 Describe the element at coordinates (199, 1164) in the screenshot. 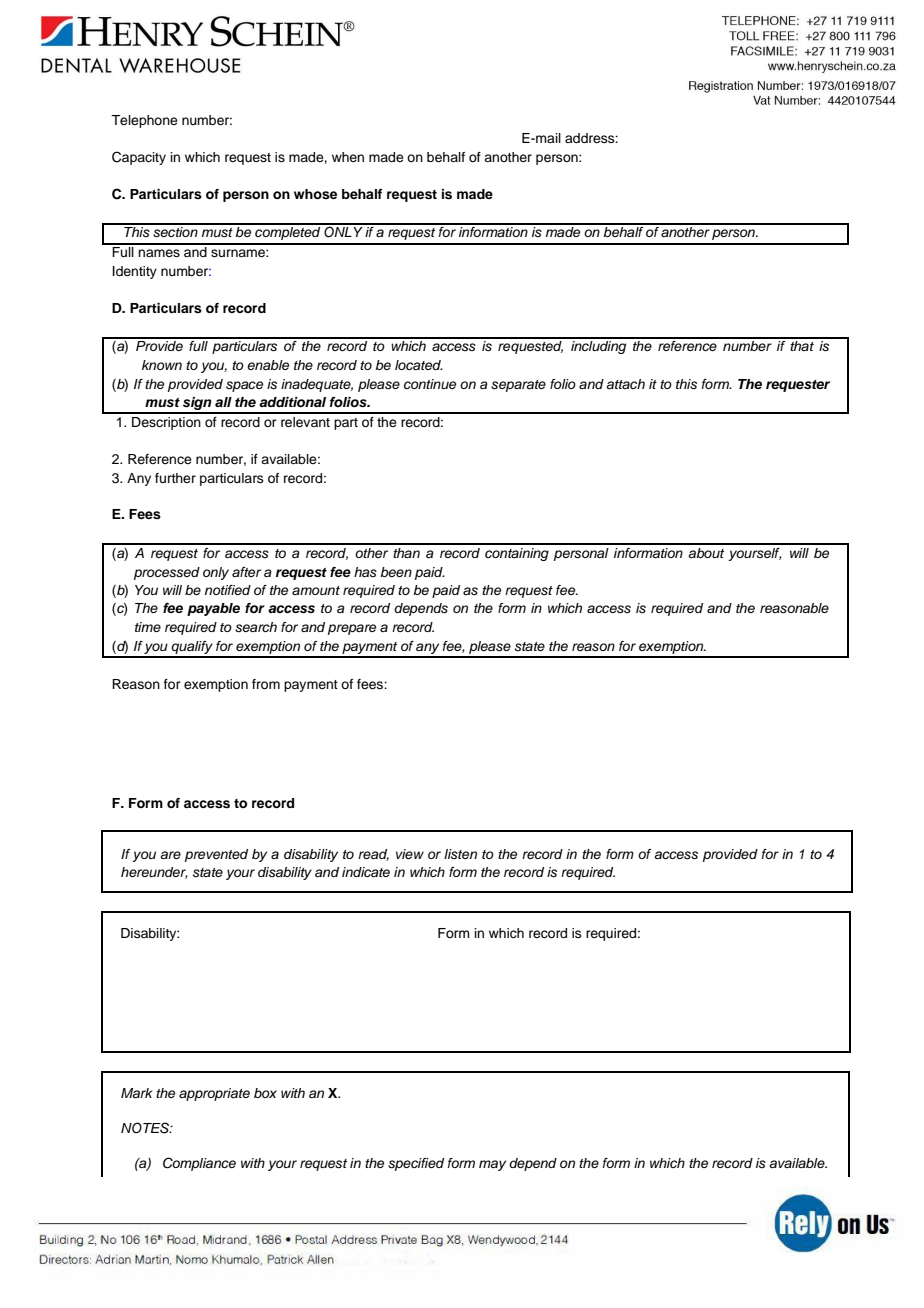

I see `Compliance` at that location.
